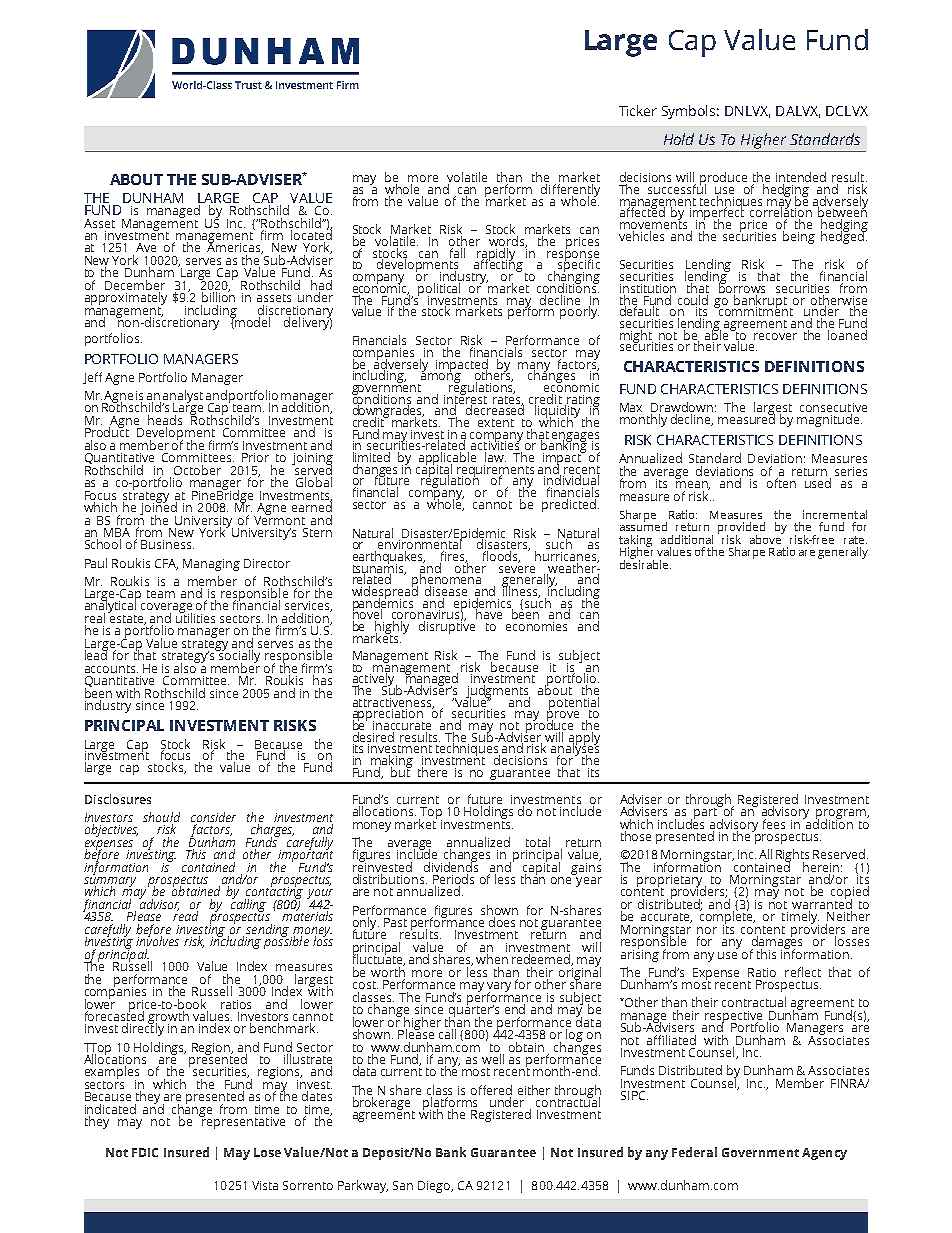 The image size is (952, 1233). I want to click on intended, so click(801, 178).
